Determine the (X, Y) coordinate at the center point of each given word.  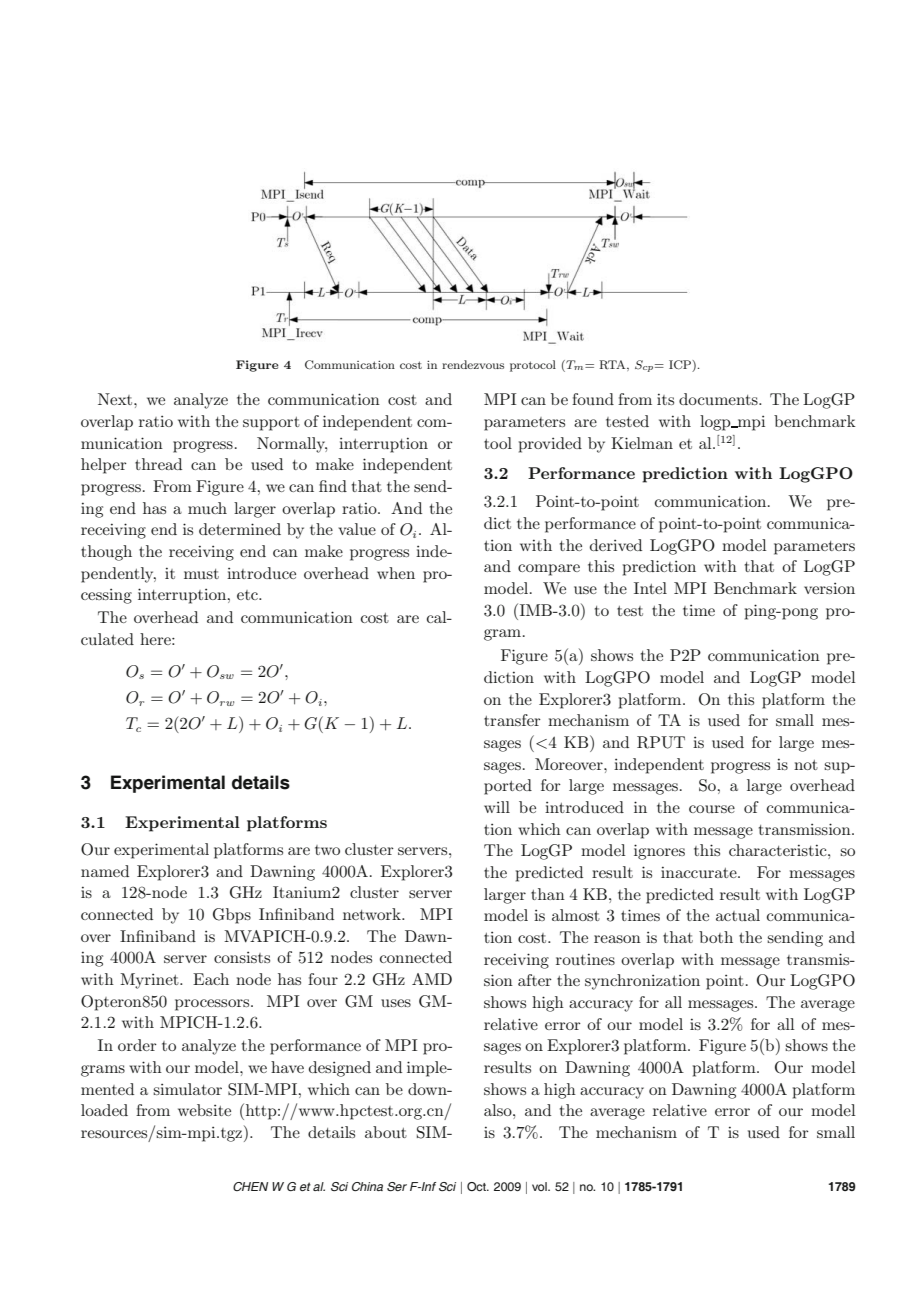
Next (116, 399)
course (712, 809)
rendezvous (473, 364)
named (105, 871)
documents (719, 399)
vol (540, 1186)
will (497, 807)
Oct (477, 1186)
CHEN (250, 1186)
